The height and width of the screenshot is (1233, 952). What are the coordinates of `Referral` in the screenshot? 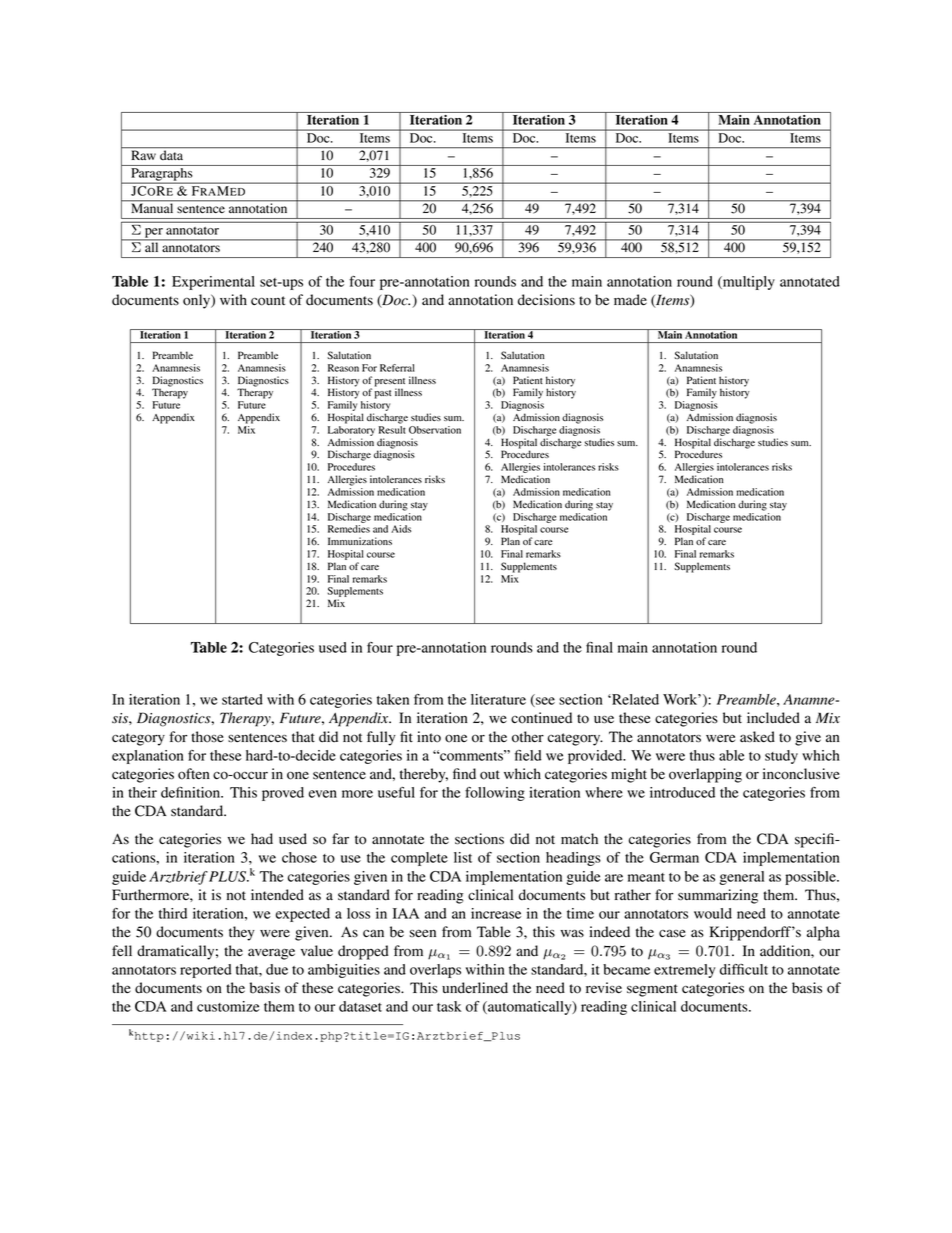 It's located at (397, 368).
